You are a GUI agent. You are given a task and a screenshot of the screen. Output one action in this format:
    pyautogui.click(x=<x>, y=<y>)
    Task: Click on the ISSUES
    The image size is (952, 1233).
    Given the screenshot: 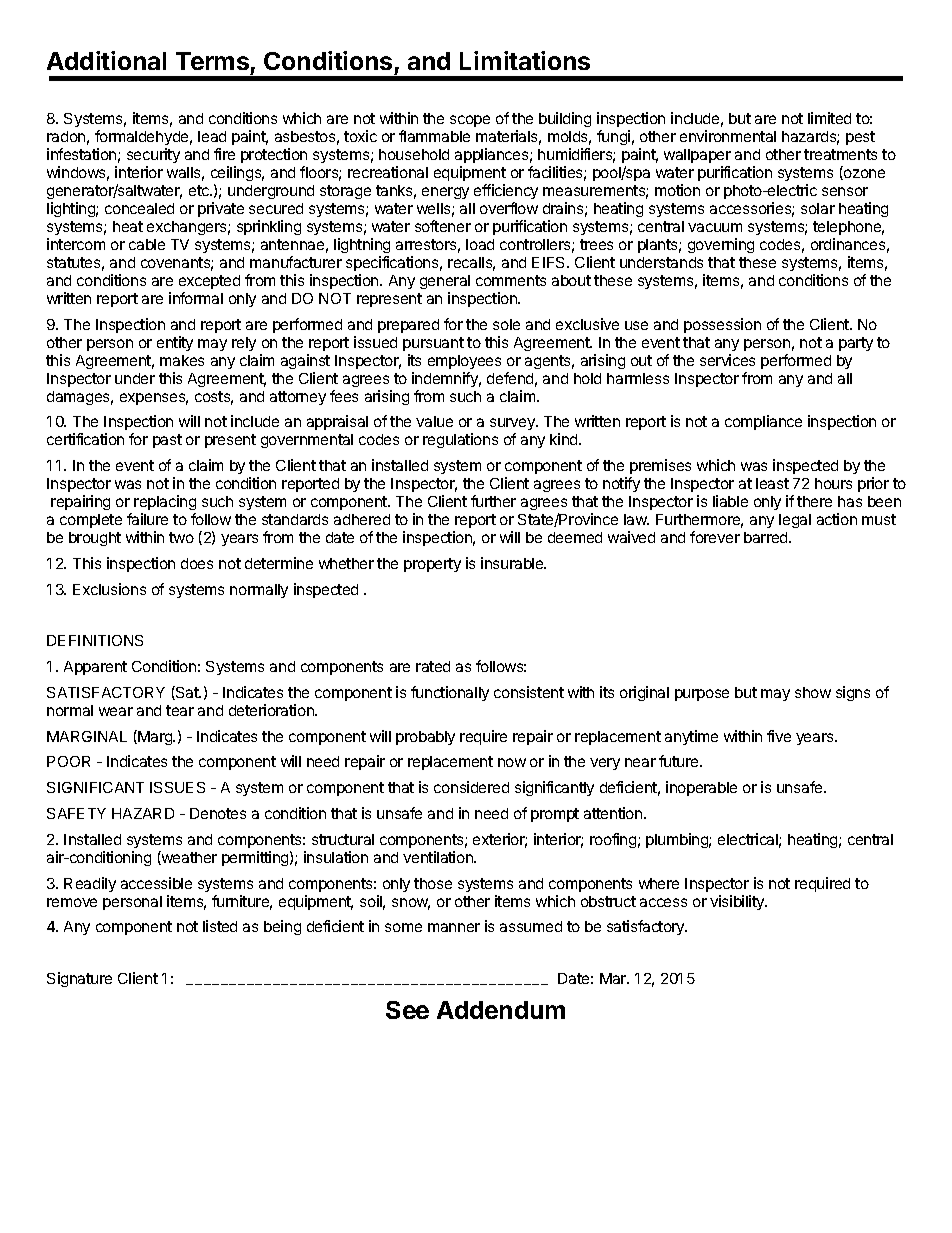 What is the action you would take?
    pyautogui.click(x=177, y=787)
